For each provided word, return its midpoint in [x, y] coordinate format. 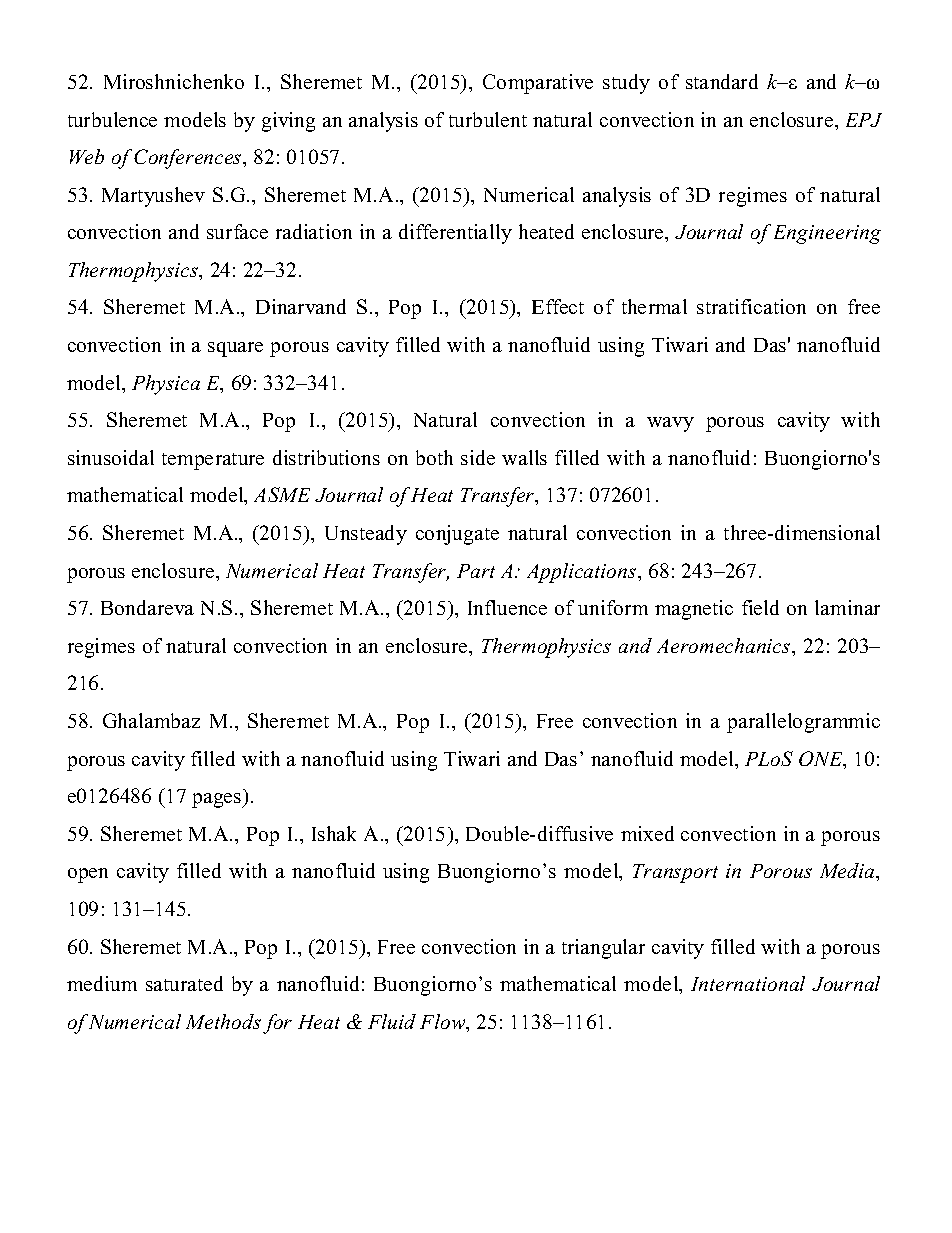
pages [218, 800]
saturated [184, 983]
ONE [822, 760]
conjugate [457, 535]
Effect [558, 306]
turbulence [112, 119]
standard [722, 81]
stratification [751, 306]
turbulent [488, 119]
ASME [282, 494]
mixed [647, 833]
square [235, 349]
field [760, 607]
